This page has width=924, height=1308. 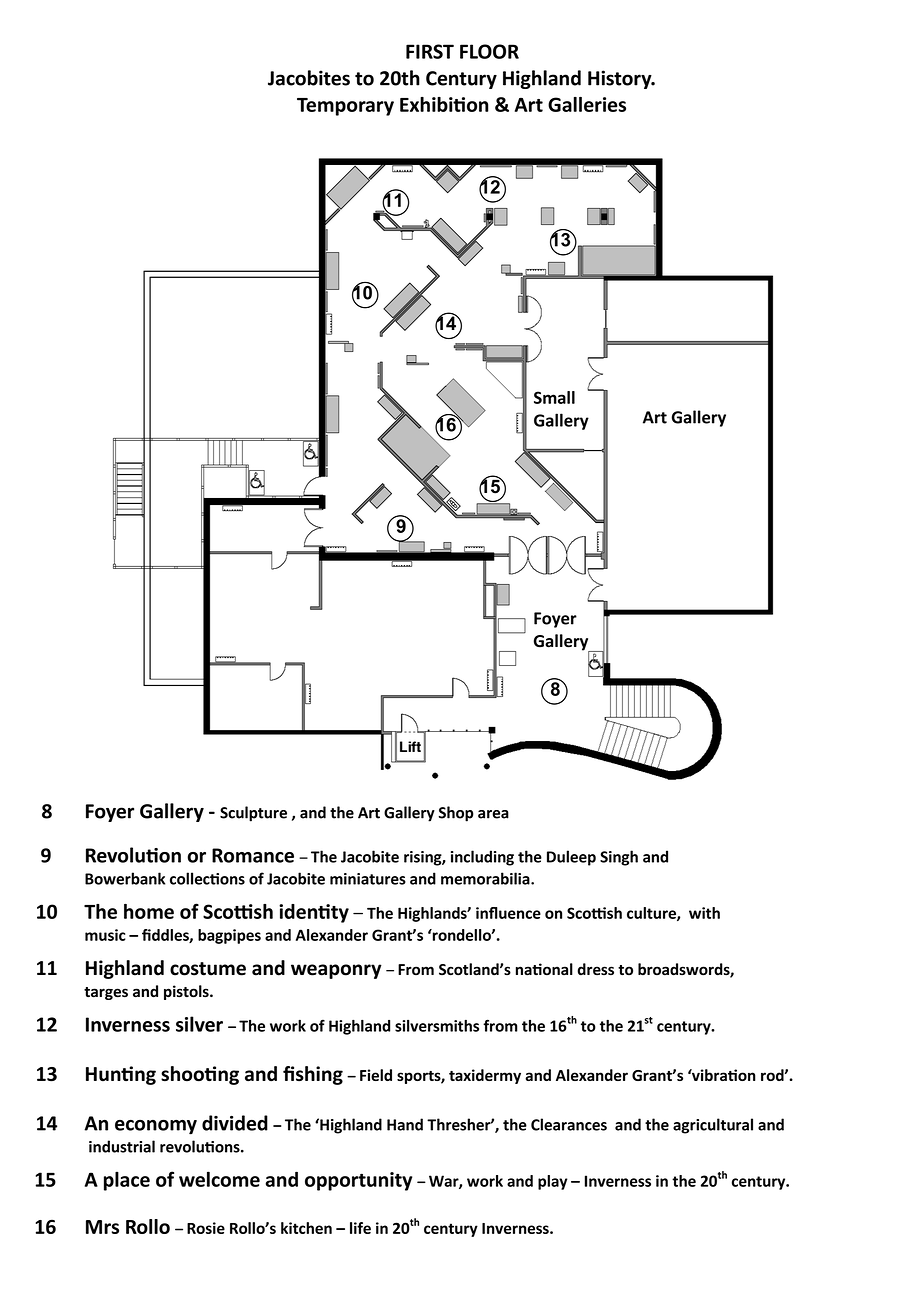 I want to click on Sculpture, so click(x=253, y=814).
